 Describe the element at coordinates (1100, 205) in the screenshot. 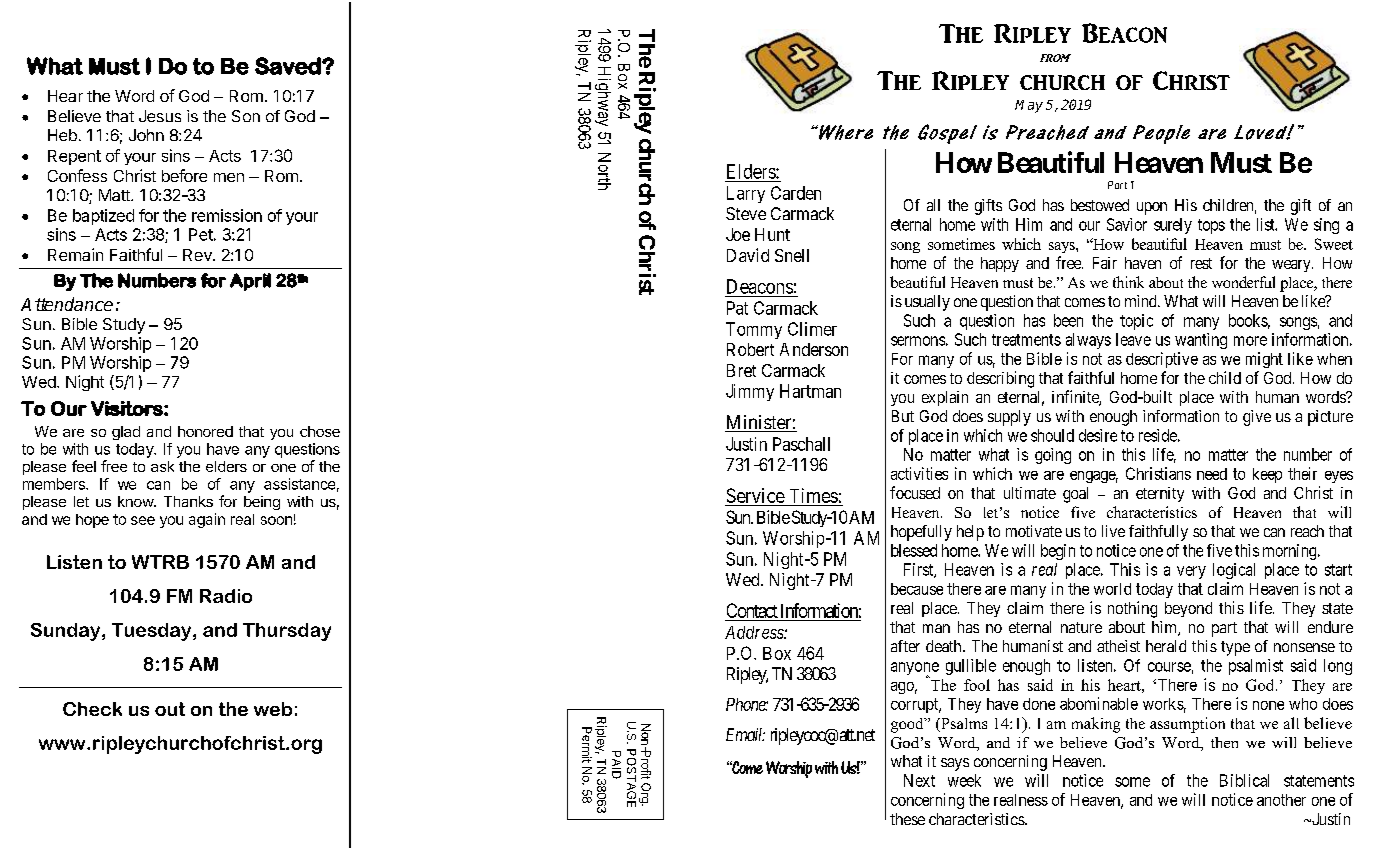

I see `bestowed` at that location.
